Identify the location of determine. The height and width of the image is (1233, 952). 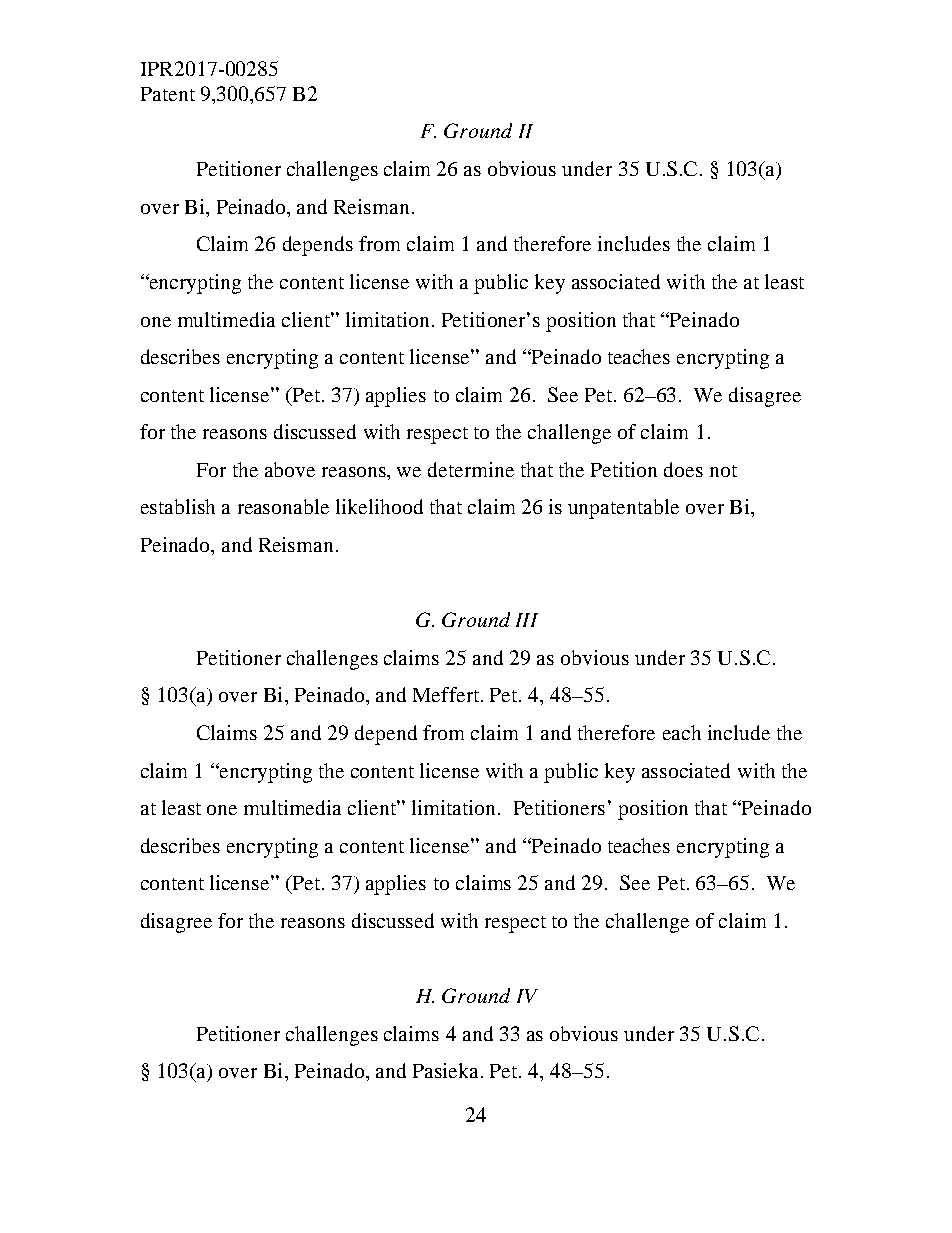
(471, 469).
